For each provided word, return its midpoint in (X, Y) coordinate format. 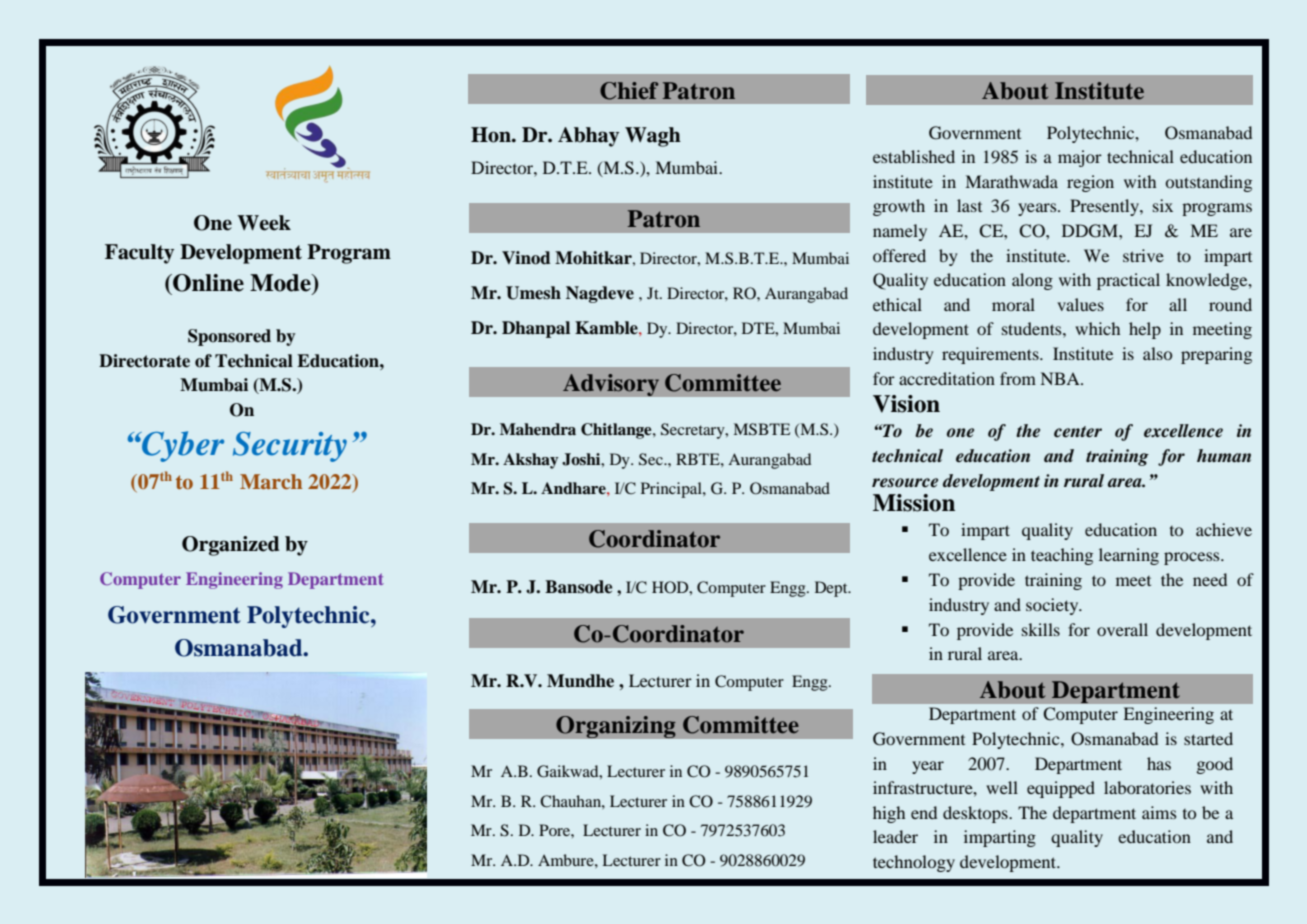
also (1157, 353)
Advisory (611, 385)
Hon (492, 135)
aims (1159, 812)
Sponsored (229, 337)
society (1053, 606)
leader (895, 836)
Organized (231, 546)
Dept (832, 589)
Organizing (616, 727)
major (1080, 158)
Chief (629, 91)
